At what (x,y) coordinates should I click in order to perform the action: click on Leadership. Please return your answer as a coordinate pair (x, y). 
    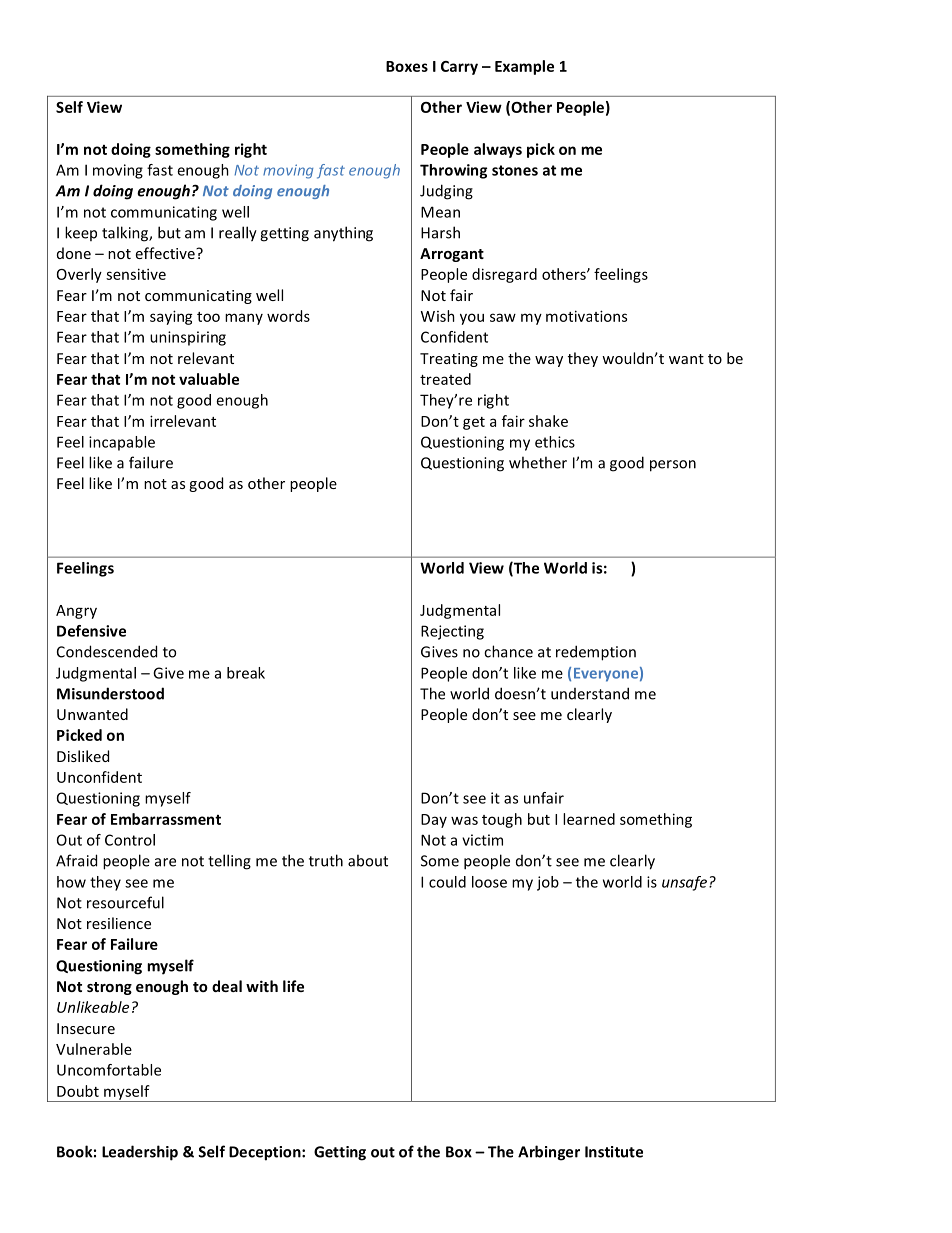
    Looking at the image, I should click on (140, 1153).
